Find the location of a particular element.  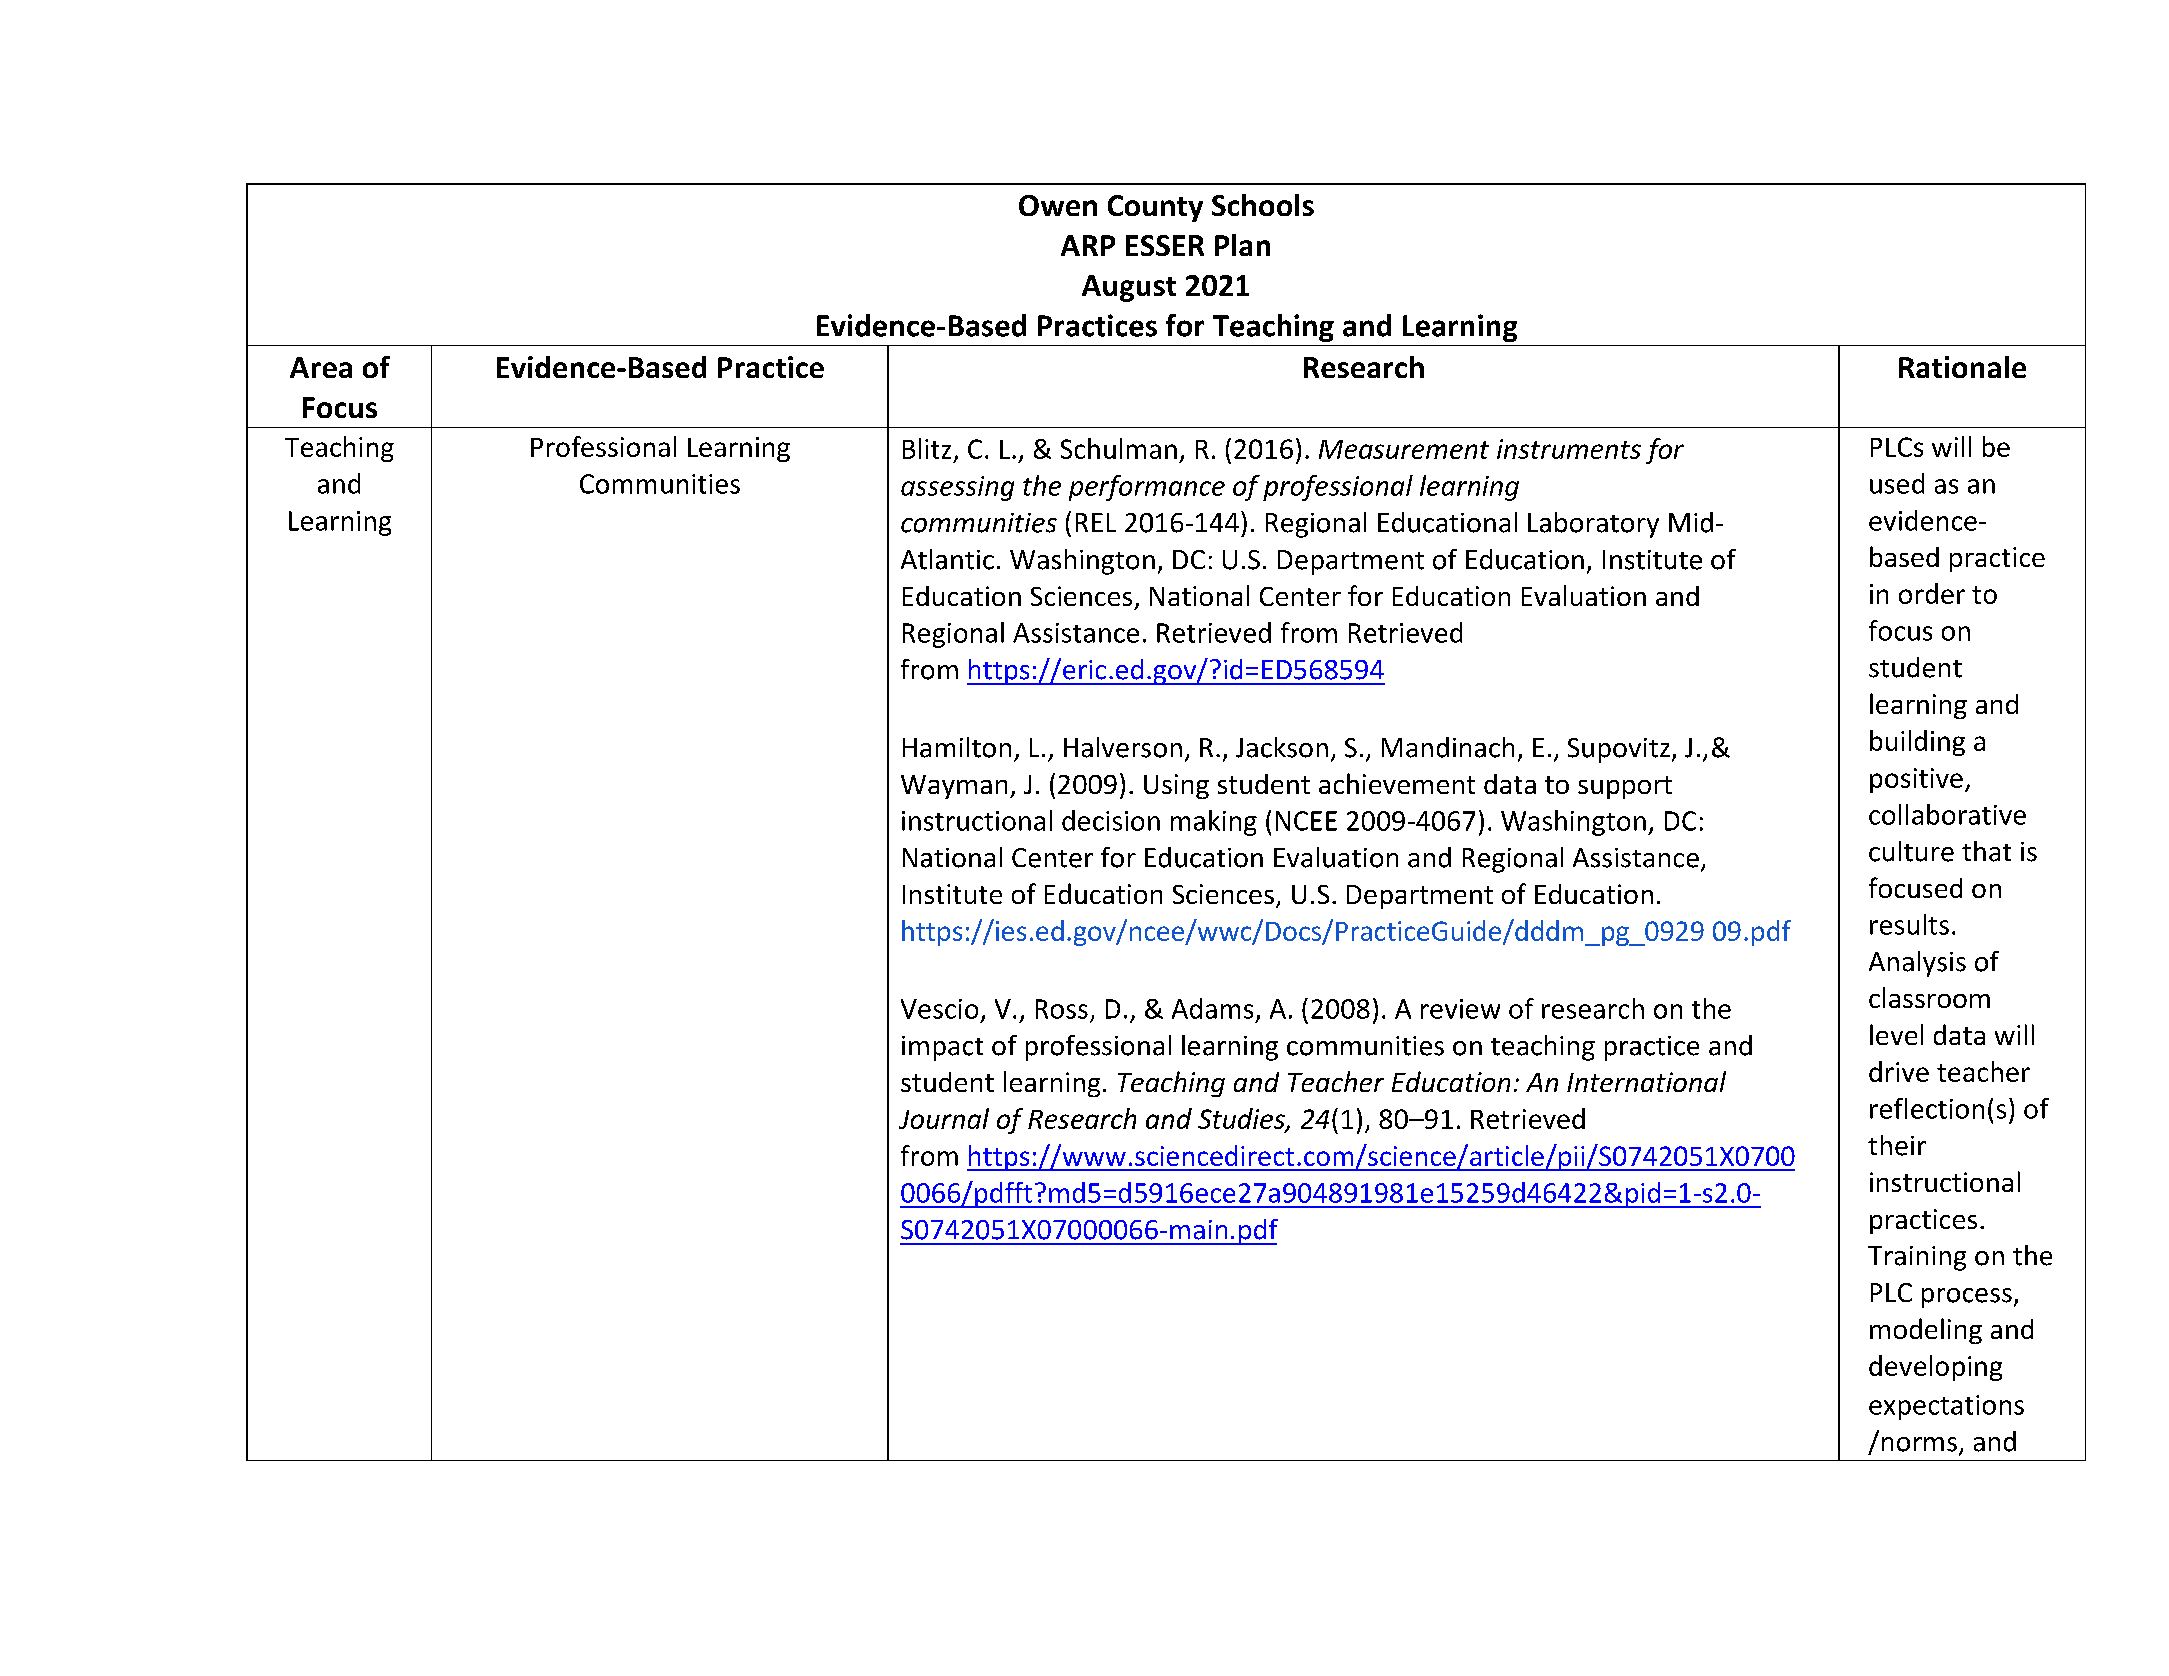

Journal is located at coordinates (944, 1118).
